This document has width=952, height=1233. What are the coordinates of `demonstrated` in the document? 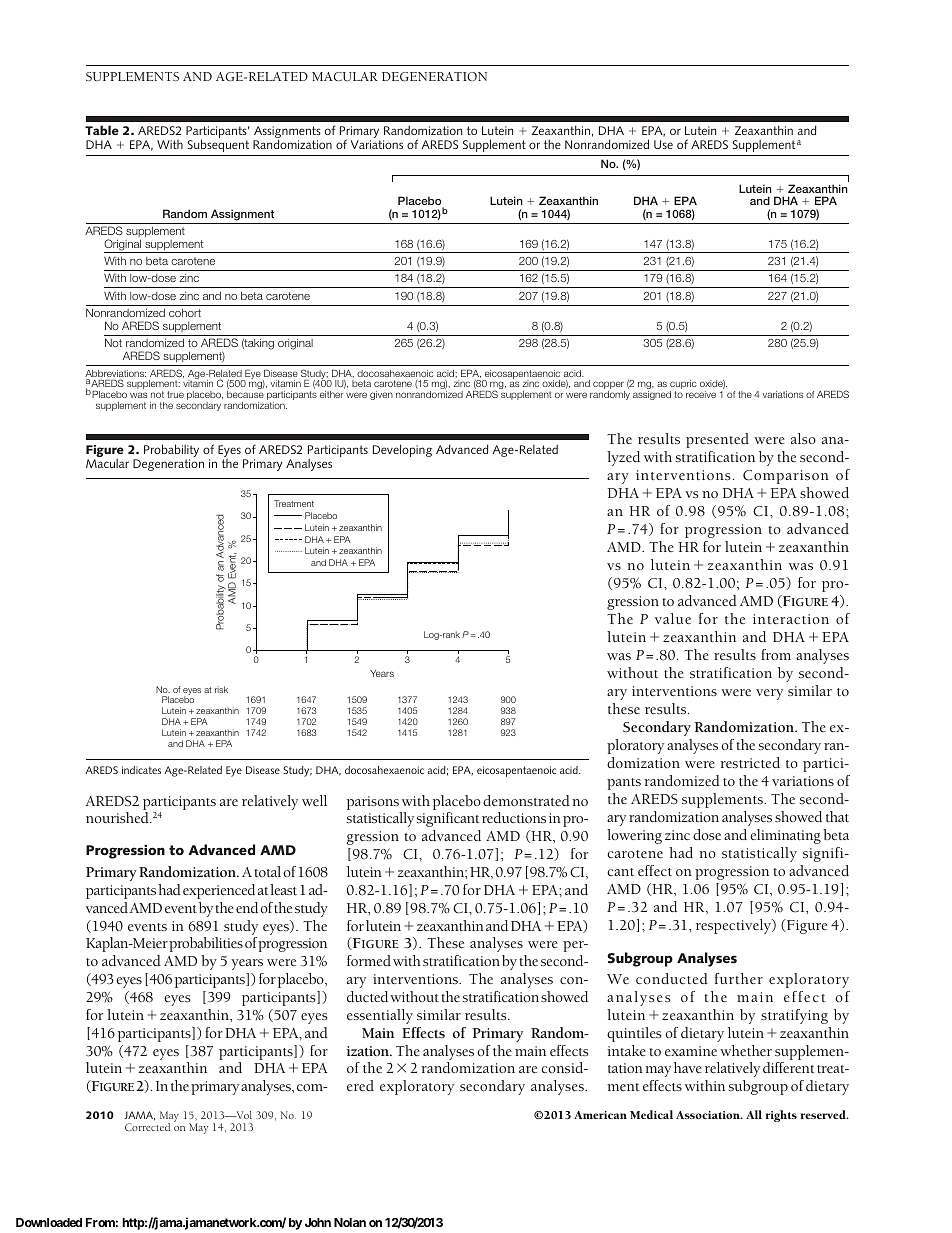 It's located at (526, 800).
